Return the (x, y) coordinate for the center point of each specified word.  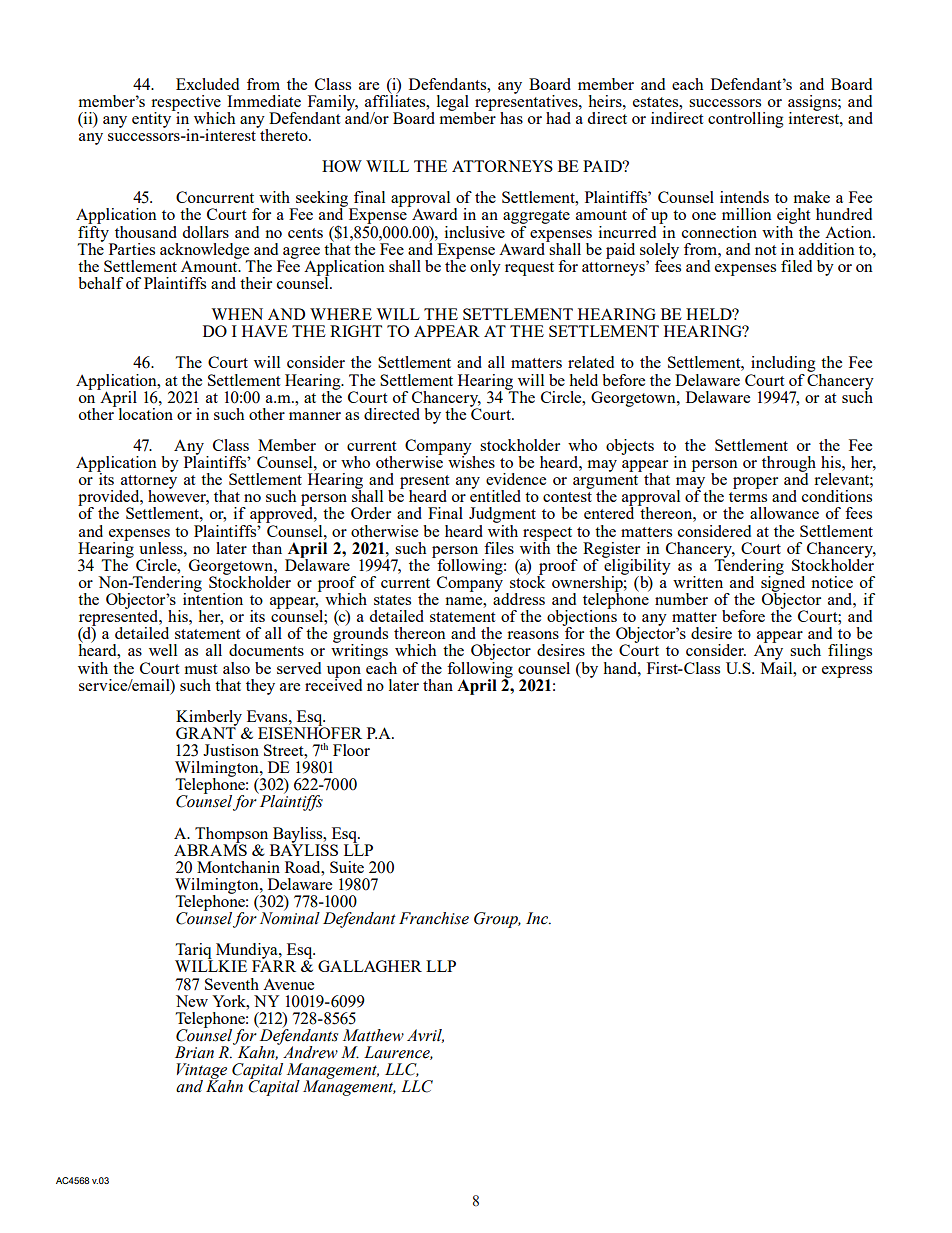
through (789, 465)
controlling (746, 120)
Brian (194, 1052)
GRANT (206, 732)
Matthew (373, 1035)
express (847, 672)
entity (153, 119)
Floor (351, 750)
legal (453, 103)
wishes (471, 461)
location (144, 412)
